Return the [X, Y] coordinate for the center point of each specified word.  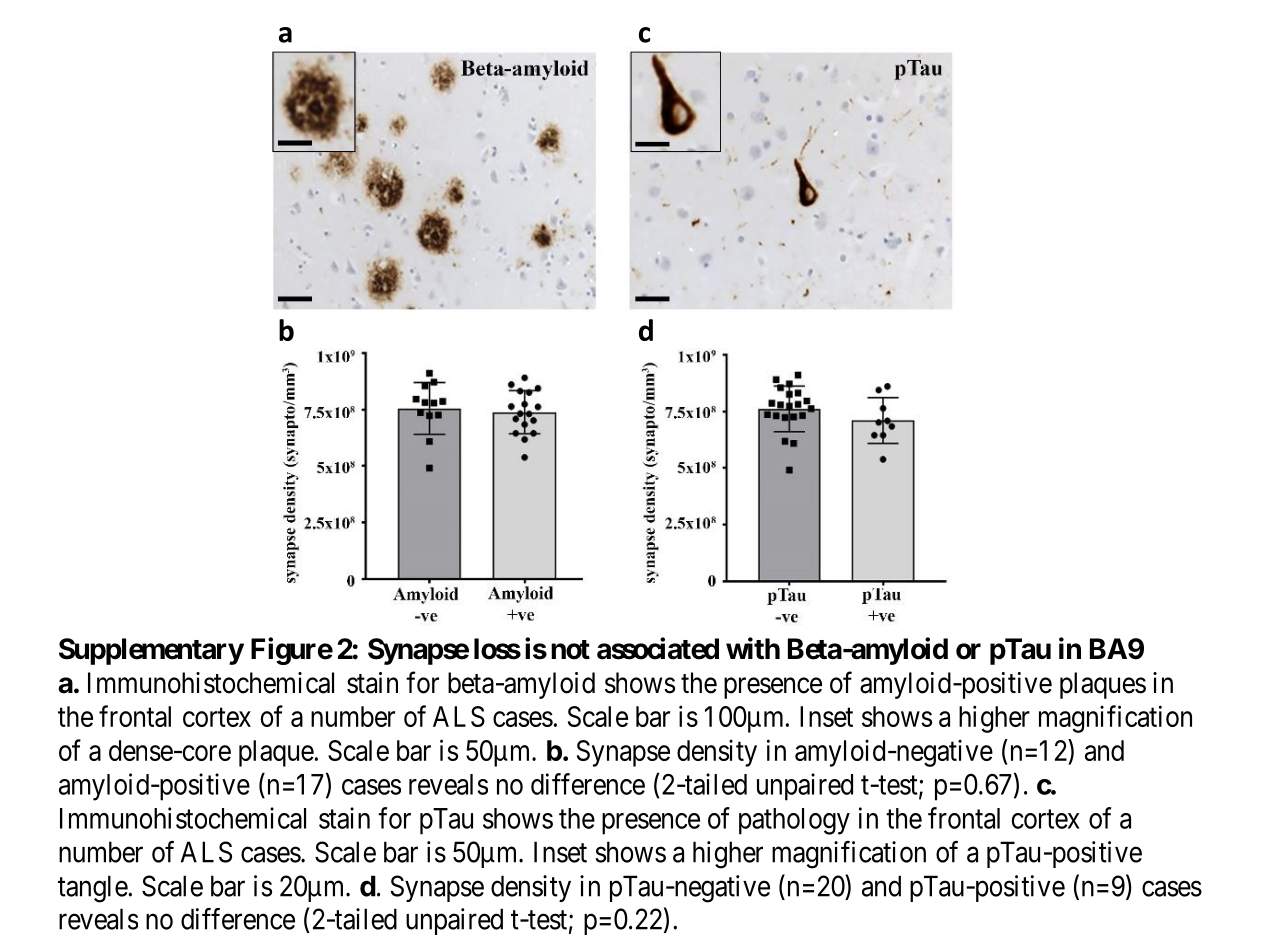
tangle [93, 889]
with [753, 648]
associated [658, 648]
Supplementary [151, 651]
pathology [794, 821]
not [570, 650]
